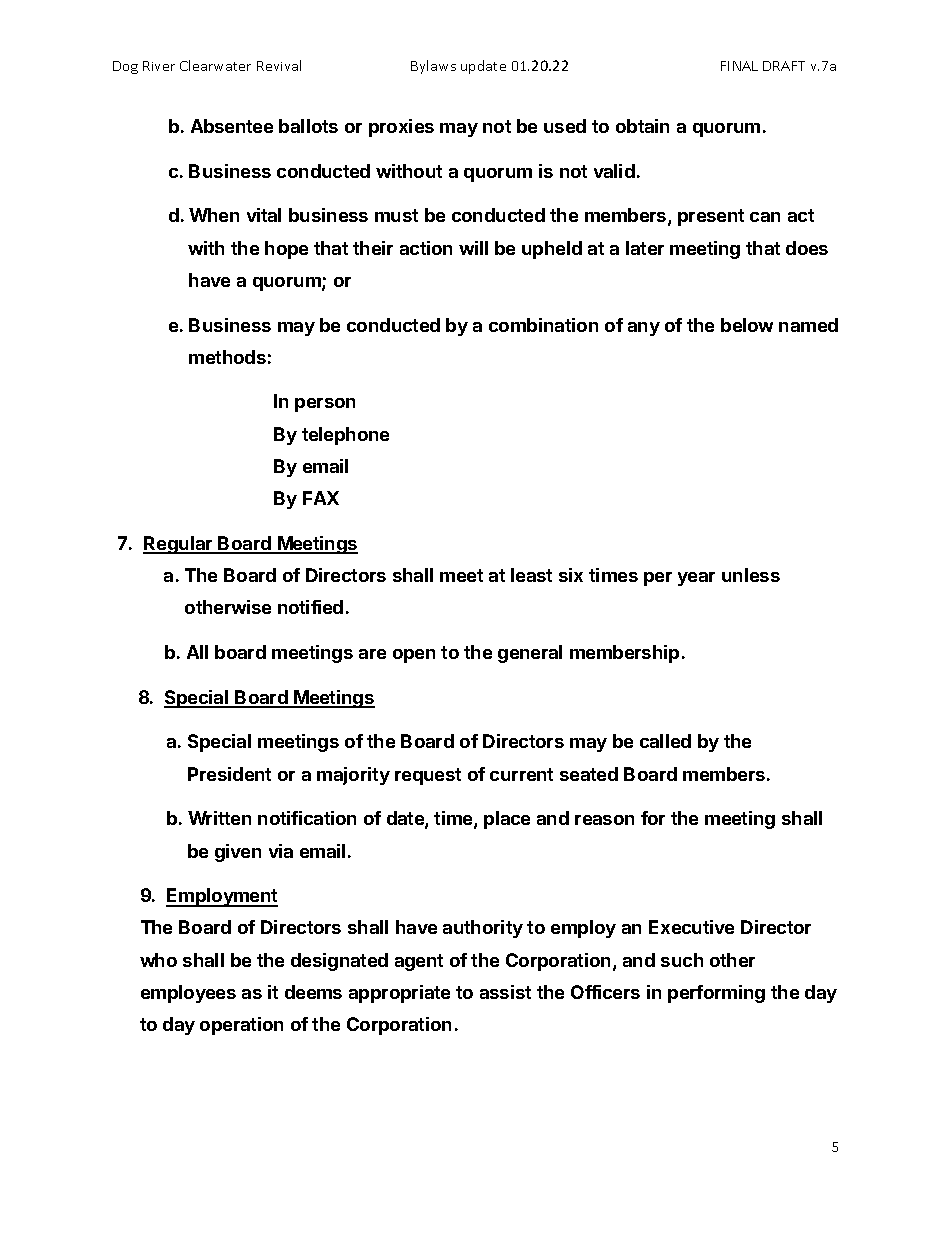 Image resolution: width=952 pixels, height=1233 pixels. Describe the element at coordinates (241, 1026) in the screenshot. I see `operation` at that location.
